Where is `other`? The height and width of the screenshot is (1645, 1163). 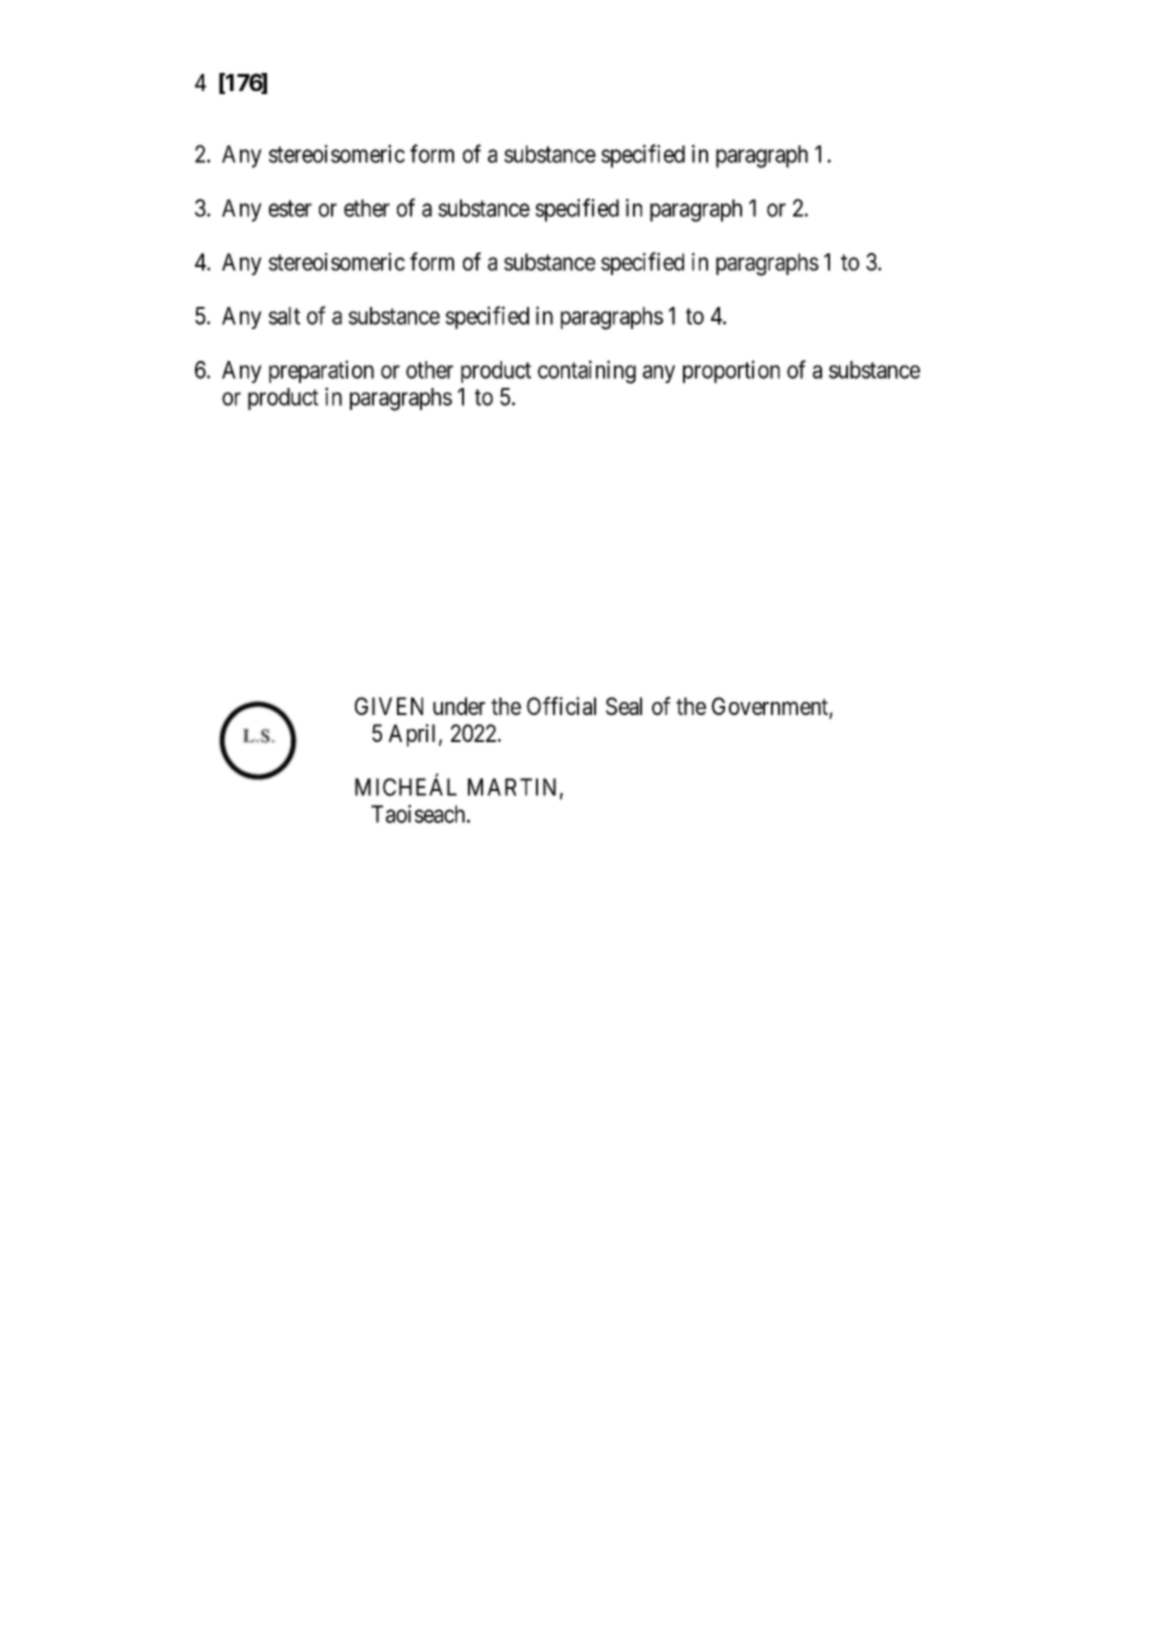 other is located at coordinates (429, 370).
